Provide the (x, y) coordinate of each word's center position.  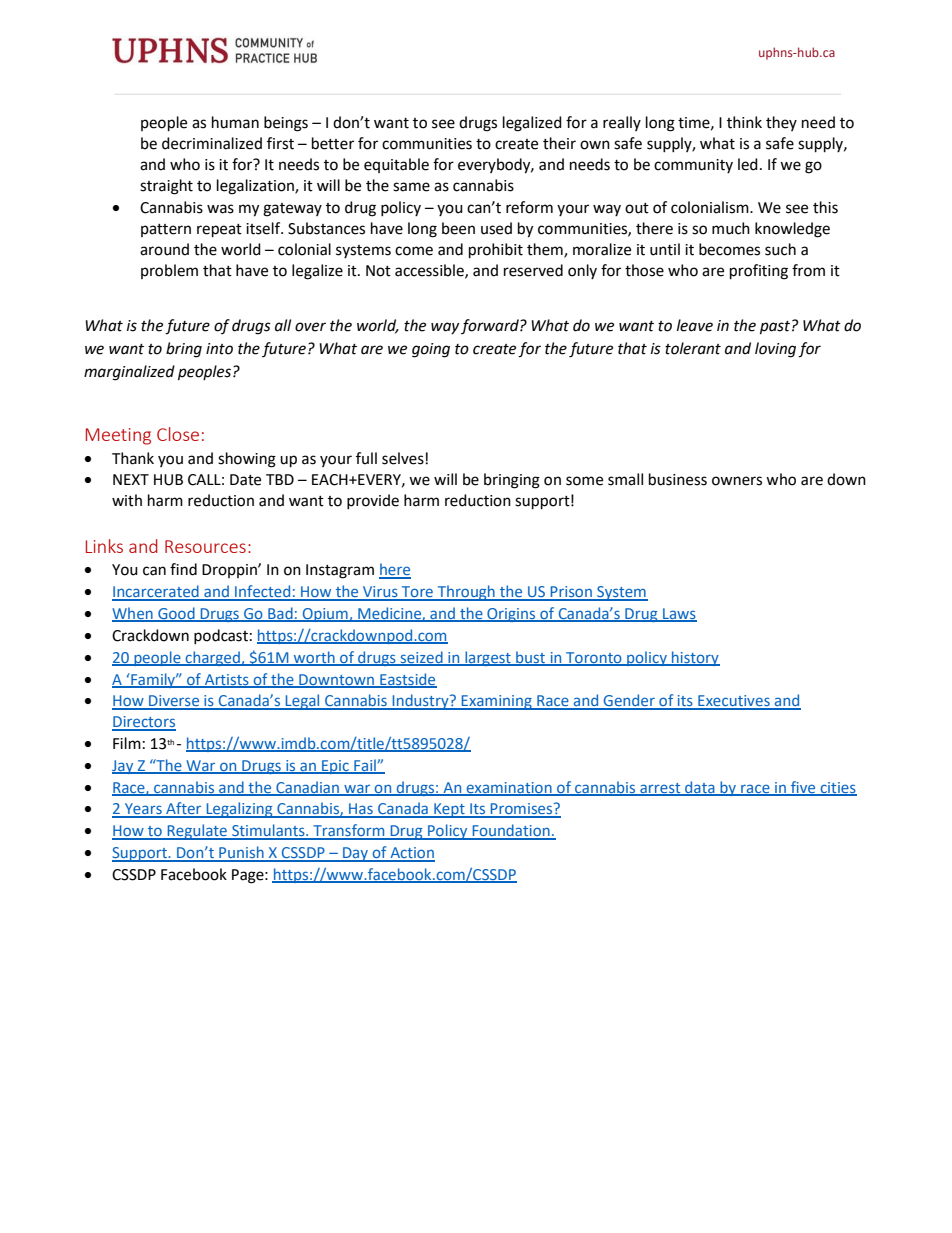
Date (245, 480)
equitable (396, 165)
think (744, 122)
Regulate (197, 832)
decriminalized (212, 143)
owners (737, 481)
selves (403, 458)
